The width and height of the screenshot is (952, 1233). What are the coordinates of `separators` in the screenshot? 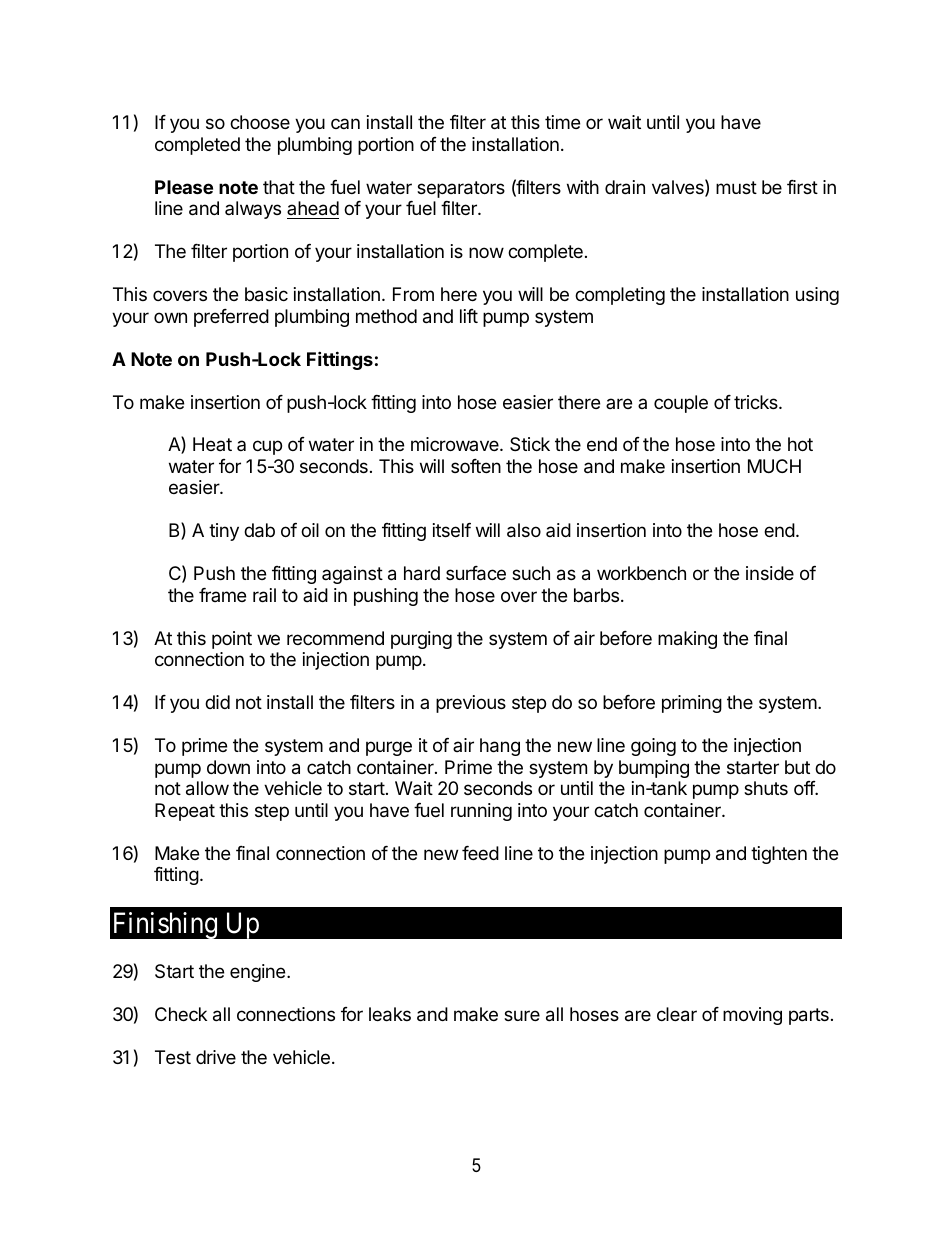 It's located at (461, 189).
